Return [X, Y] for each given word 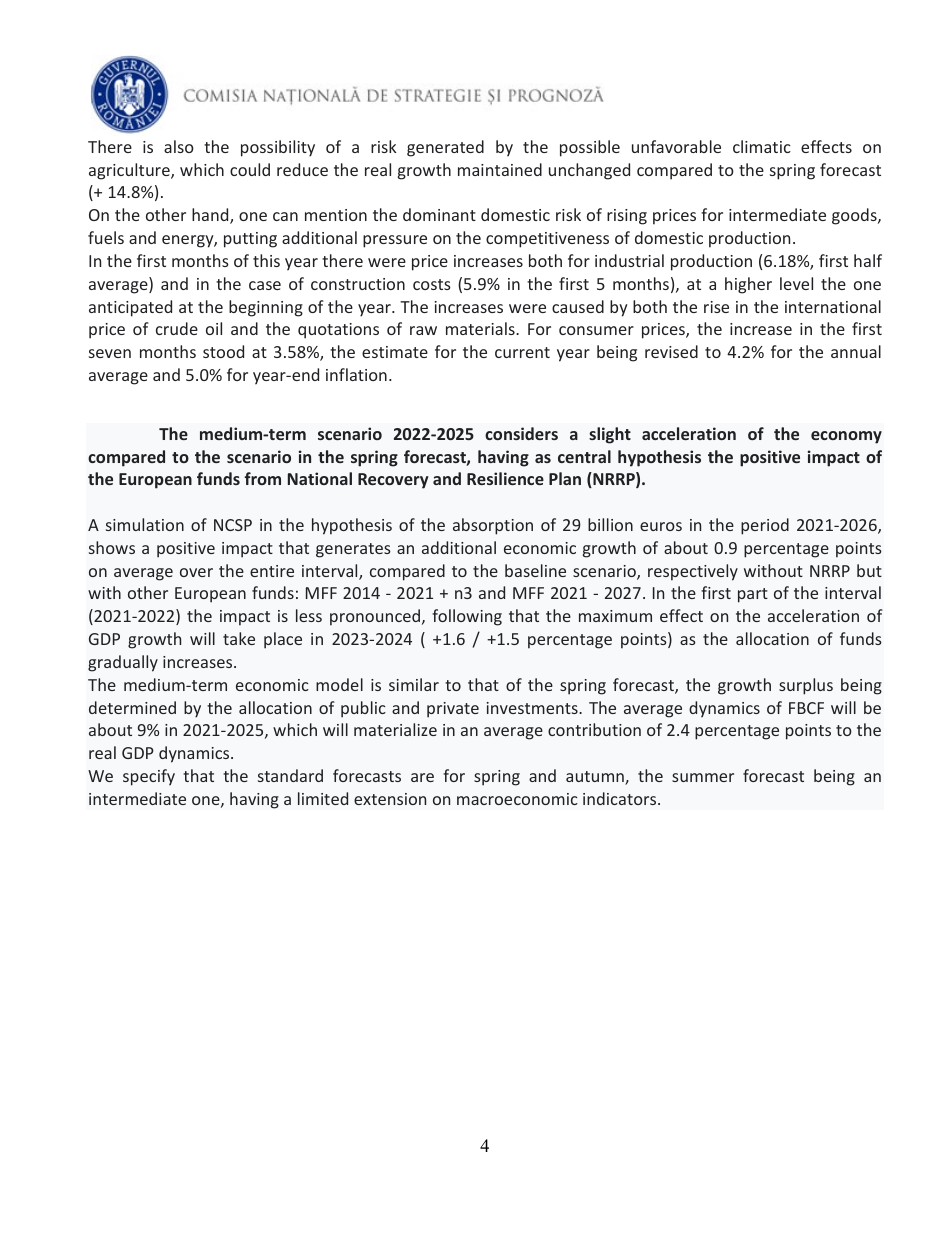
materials [481, 328]
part [753, 595]
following [467, 617]
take [239, 638]
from [262, 478]
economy [846, 437]
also [179, 146]
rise [716, 307]
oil [214, 328]
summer [703, 777]
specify [149, 777]
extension [390, 799]
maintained [500, 169]
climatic [762, 146]
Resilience [505, 478]
